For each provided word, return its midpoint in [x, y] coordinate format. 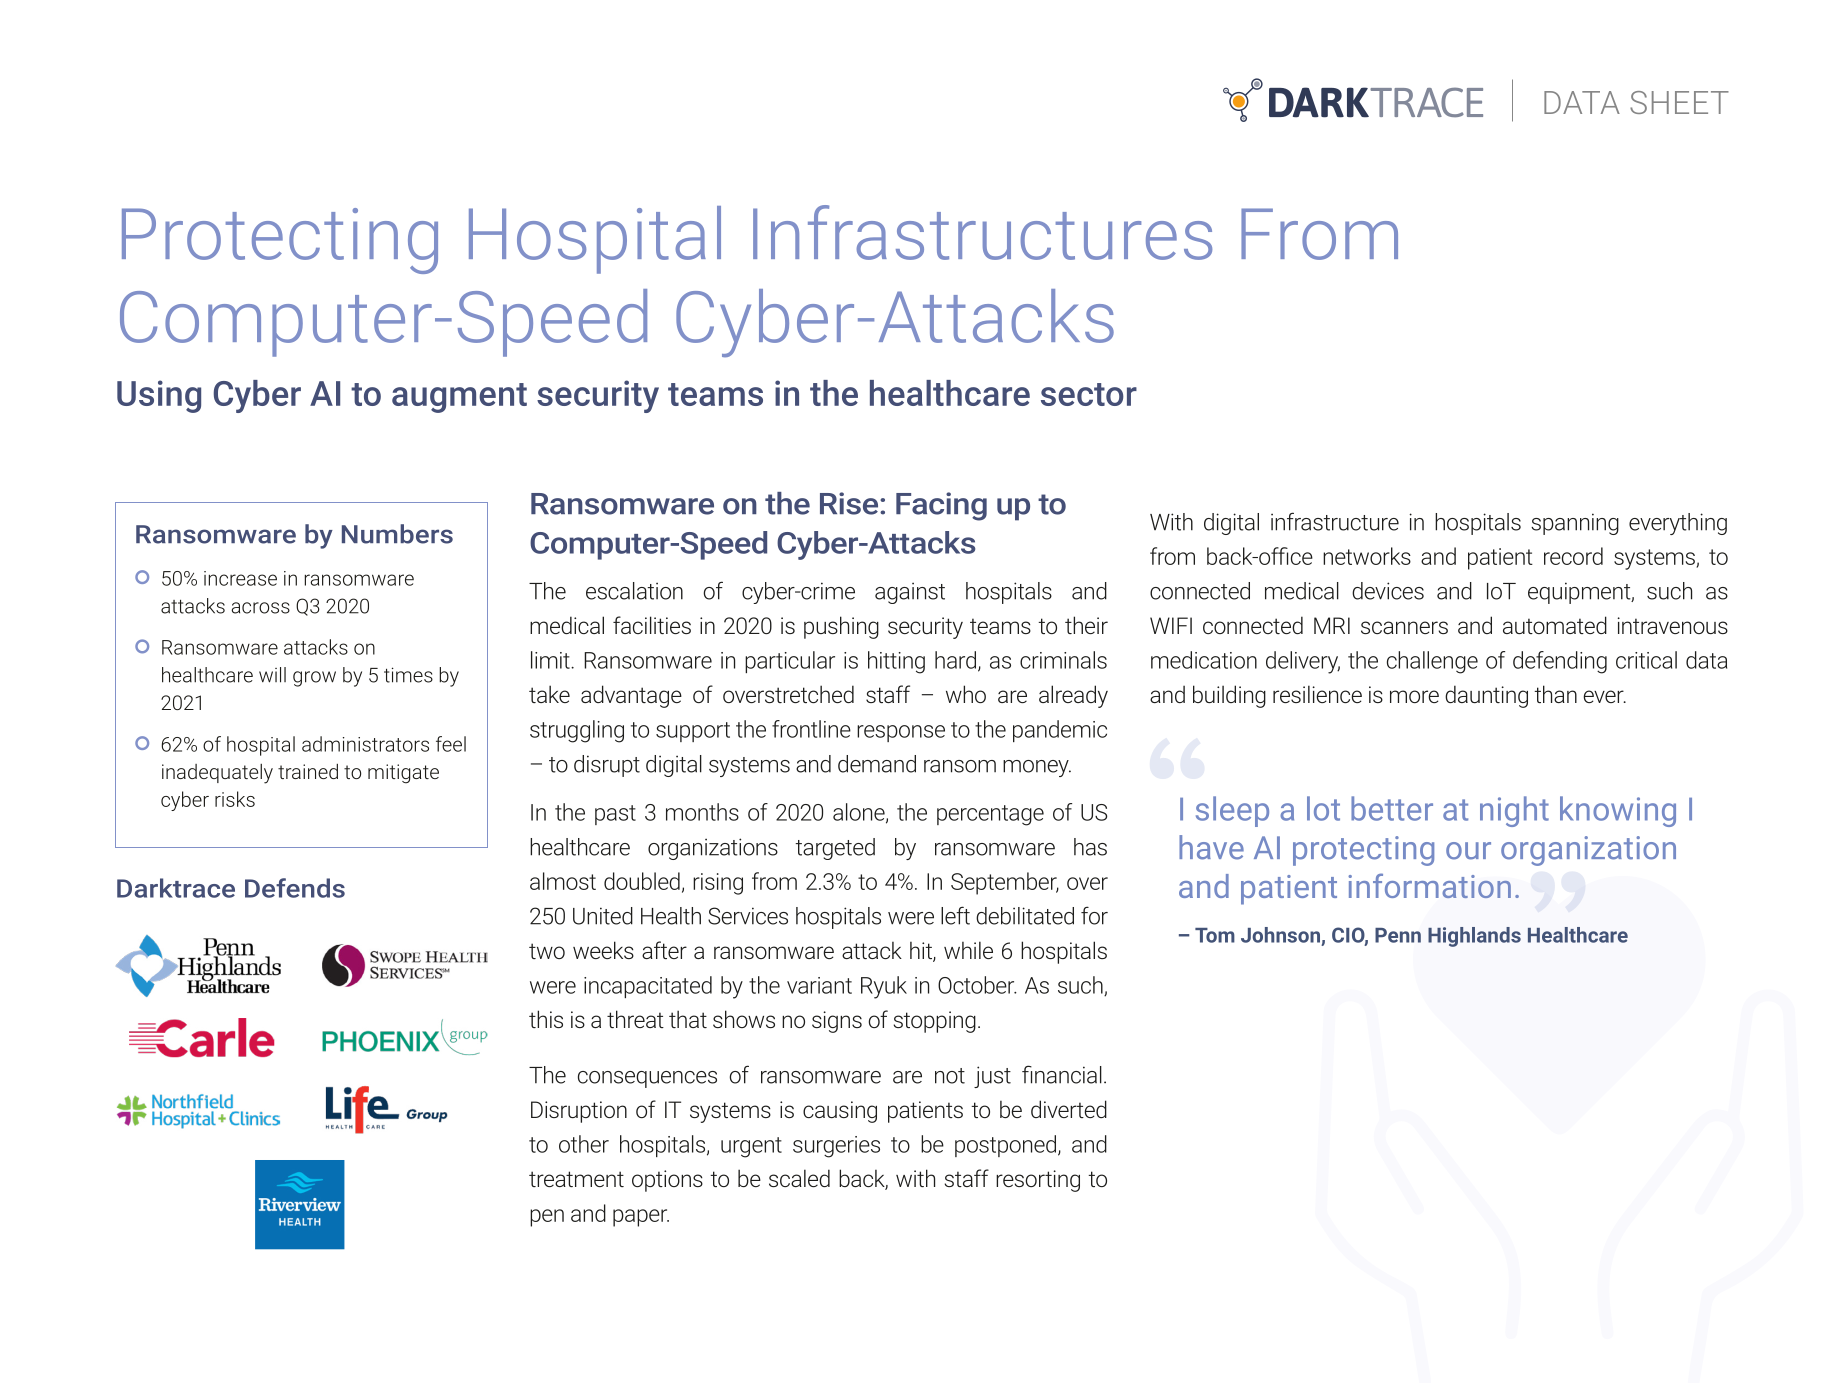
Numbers [397, 534]
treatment [576, 1179]
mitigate [403, 774]
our [1468, 851]
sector [1089, 394]
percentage [990, 815]
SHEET [1679, 102]
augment [459, 398]
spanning [1575, 524]
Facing [941, 506]
